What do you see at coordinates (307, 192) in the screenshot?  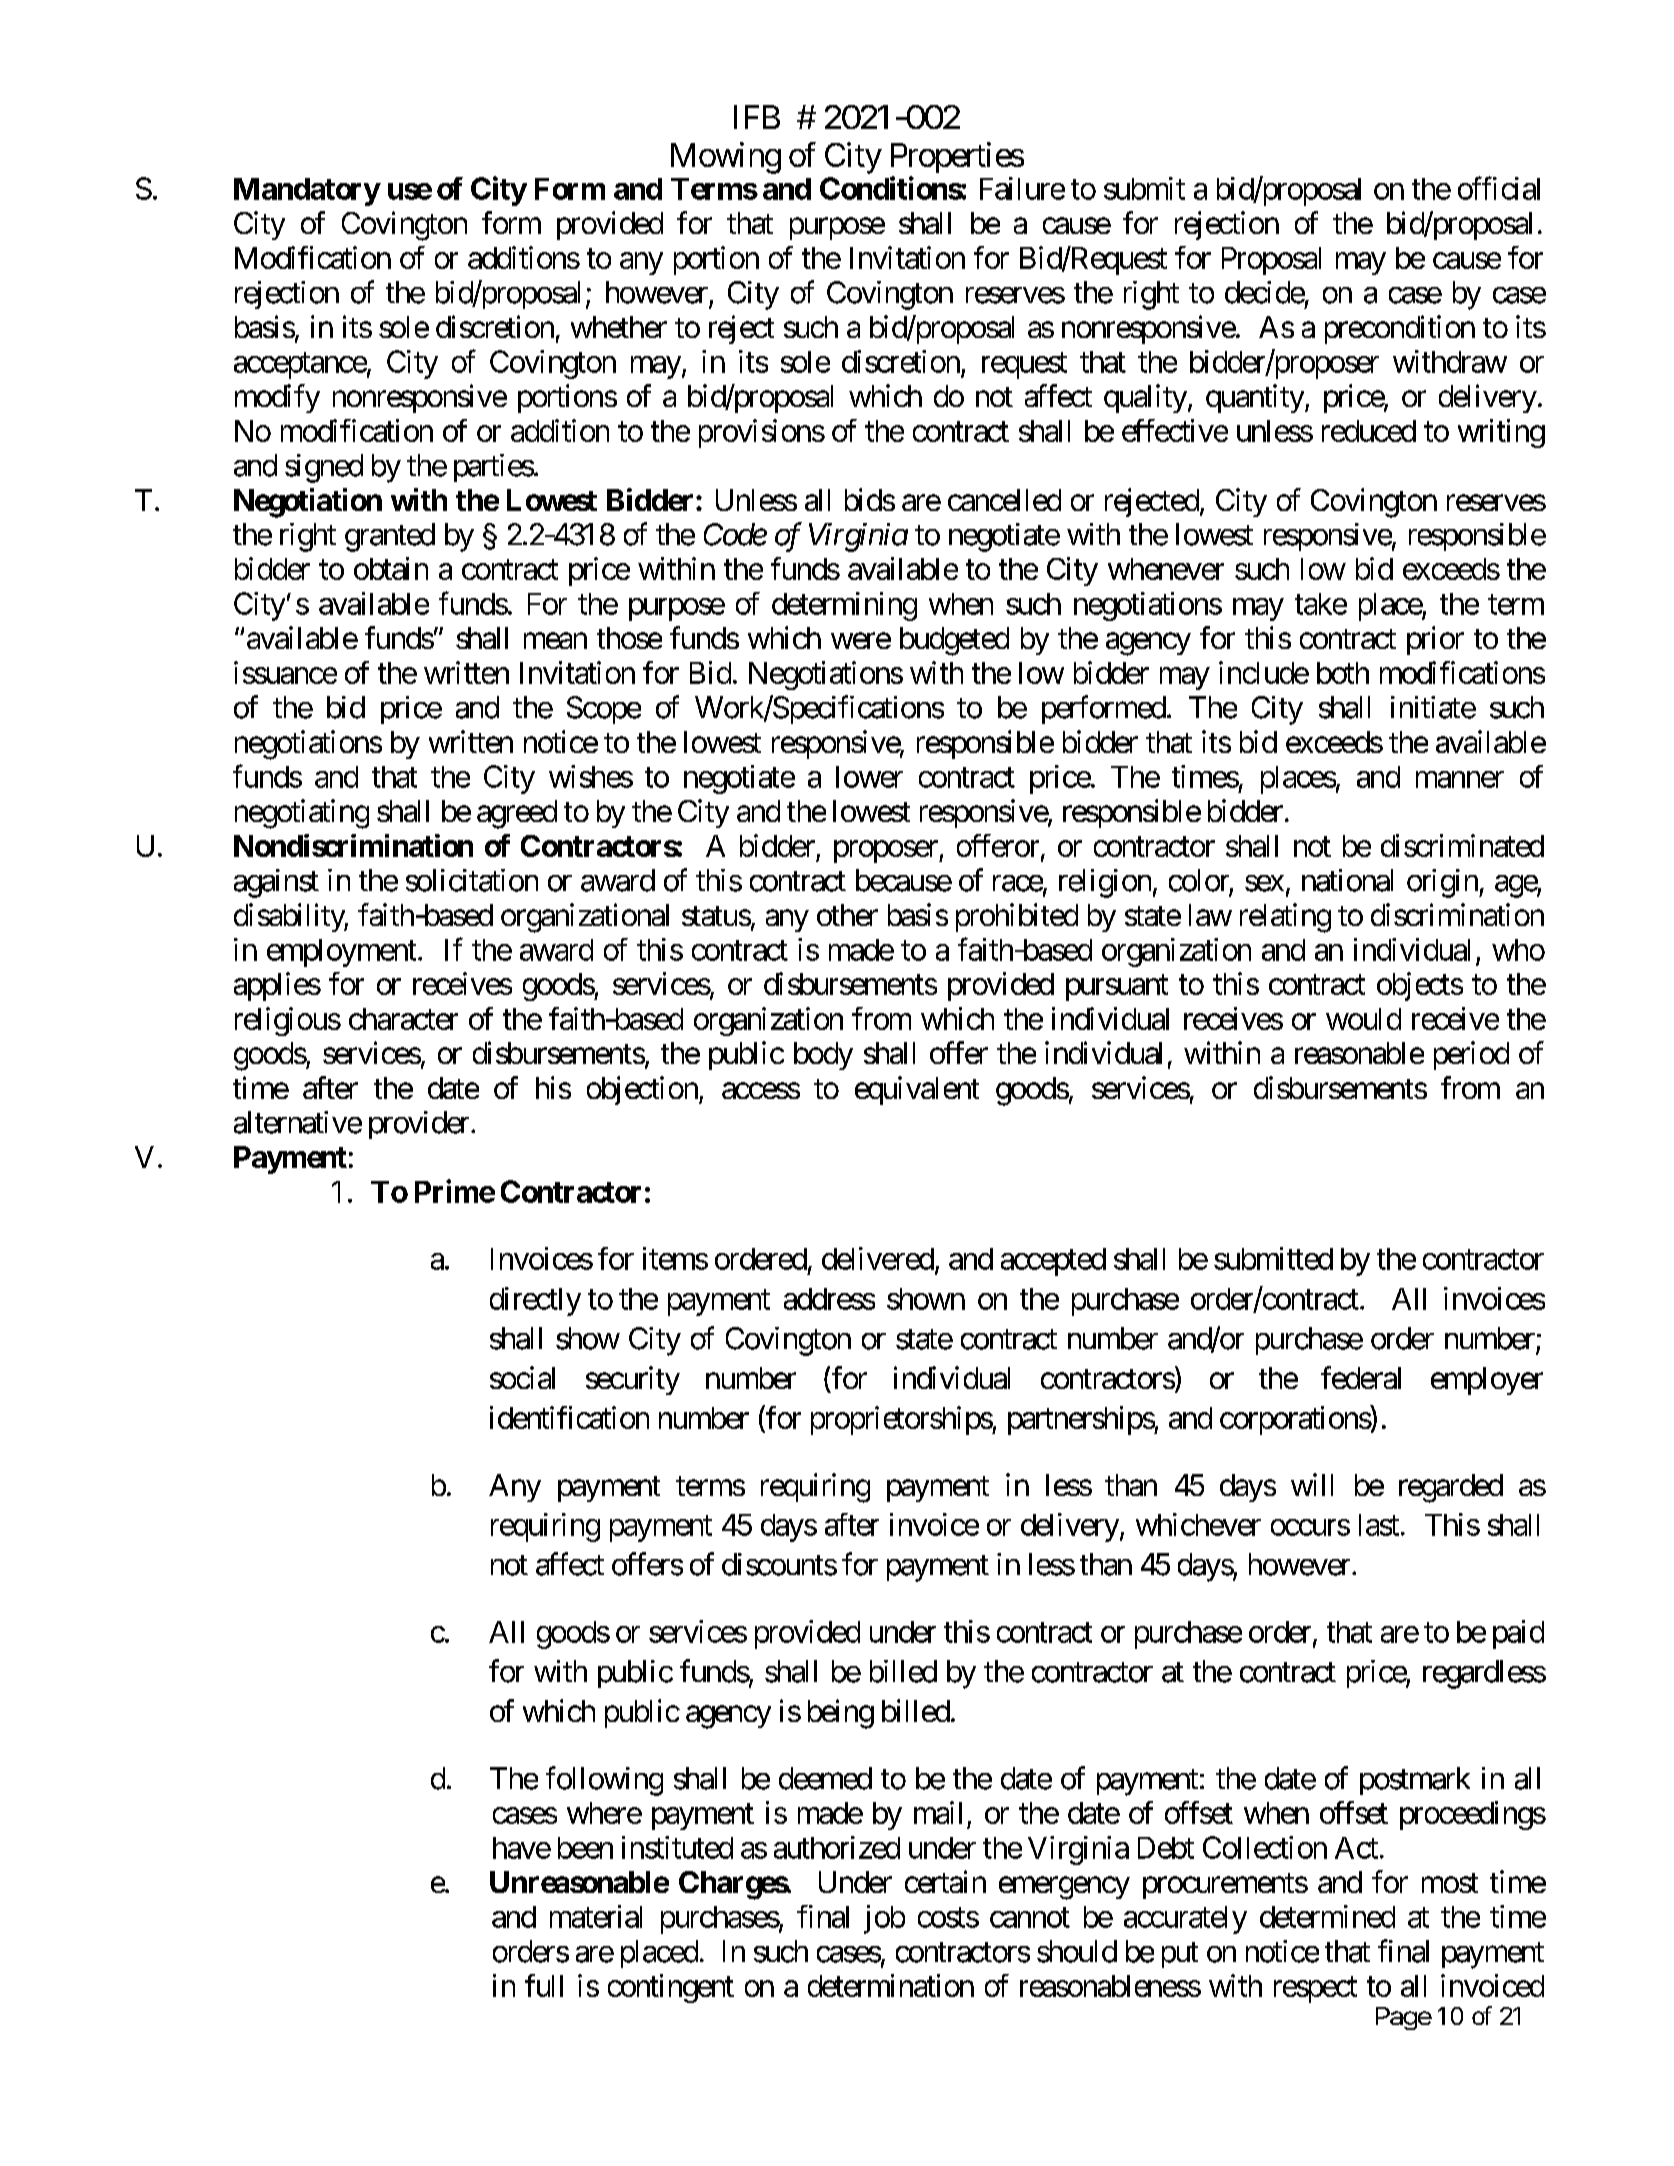 I see `Mandatory` at bounding box center [307, 192].
